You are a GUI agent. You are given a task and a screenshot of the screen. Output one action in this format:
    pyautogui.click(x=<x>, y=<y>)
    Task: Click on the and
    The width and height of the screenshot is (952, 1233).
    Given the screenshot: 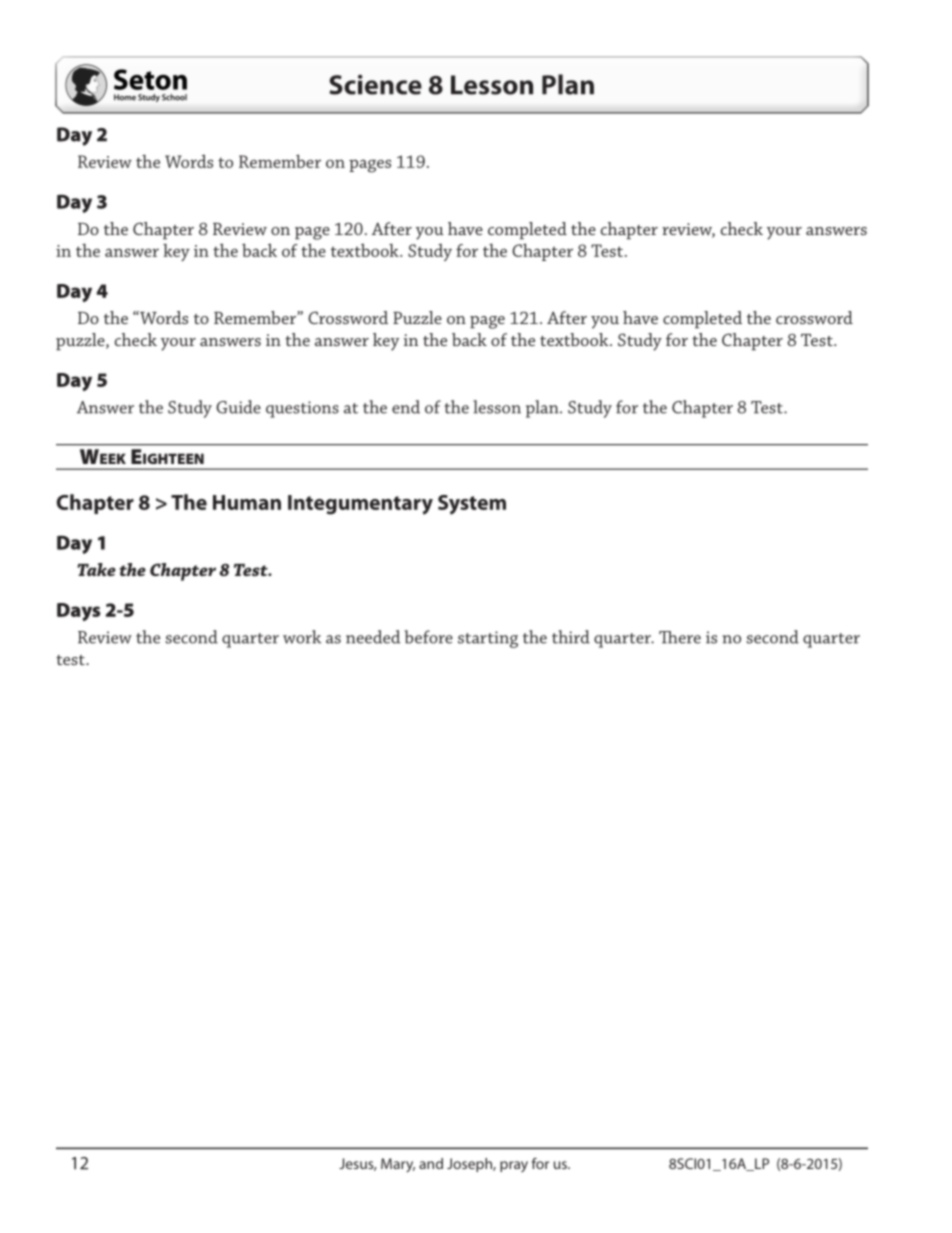 What is the action you would take?
    pyautogui.click(x=431, y=1163)
